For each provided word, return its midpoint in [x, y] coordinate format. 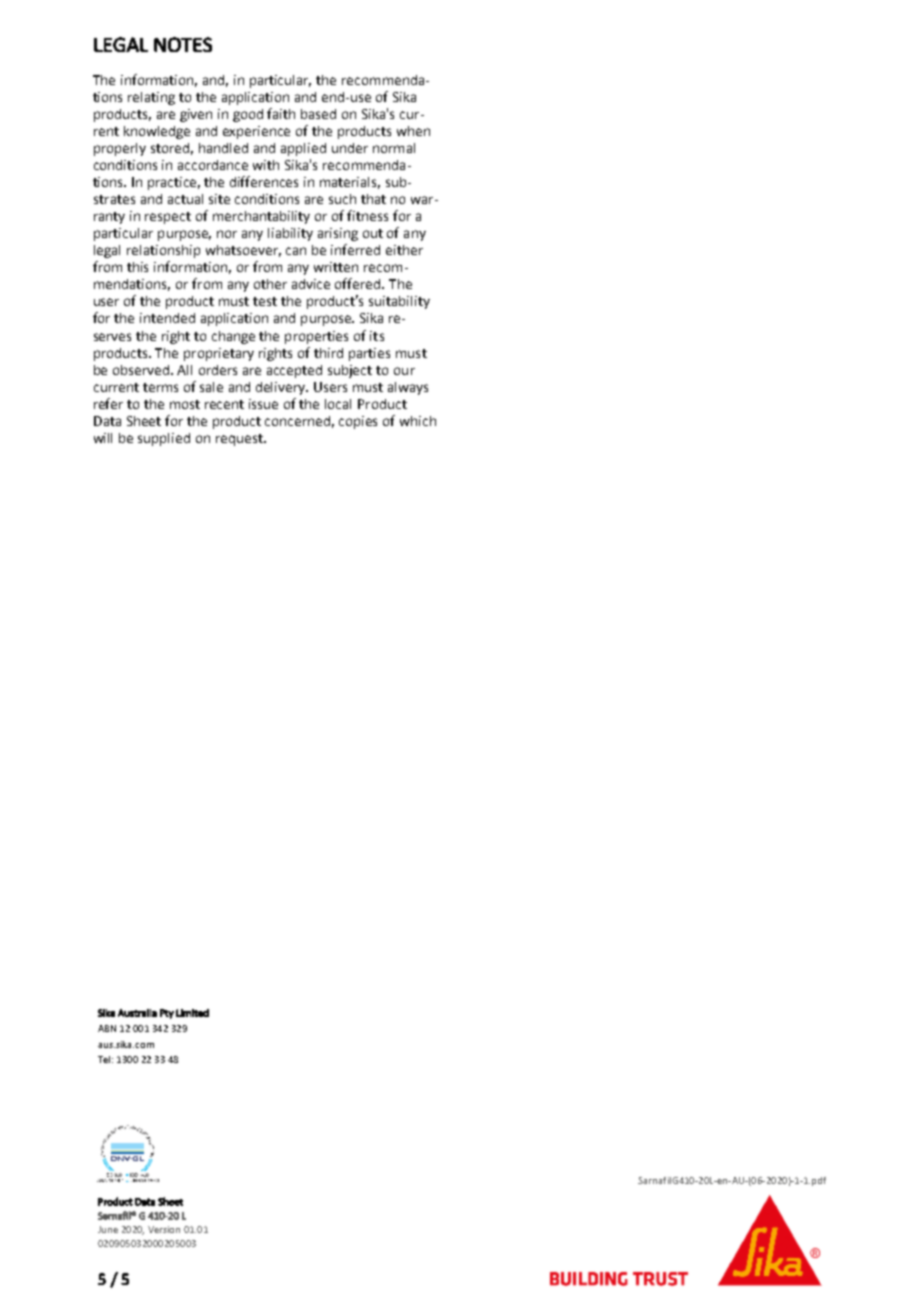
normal [394, 148]
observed [142, 370]
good [248, 115]
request [240, 440]
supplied [164, 439]
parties [369, 354]
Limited [192, 1013]
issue [263, 404]
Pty [167, 1014]
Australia [137, 1013]
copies [358, 422]
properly [120, 149]
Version [164, 1229]
